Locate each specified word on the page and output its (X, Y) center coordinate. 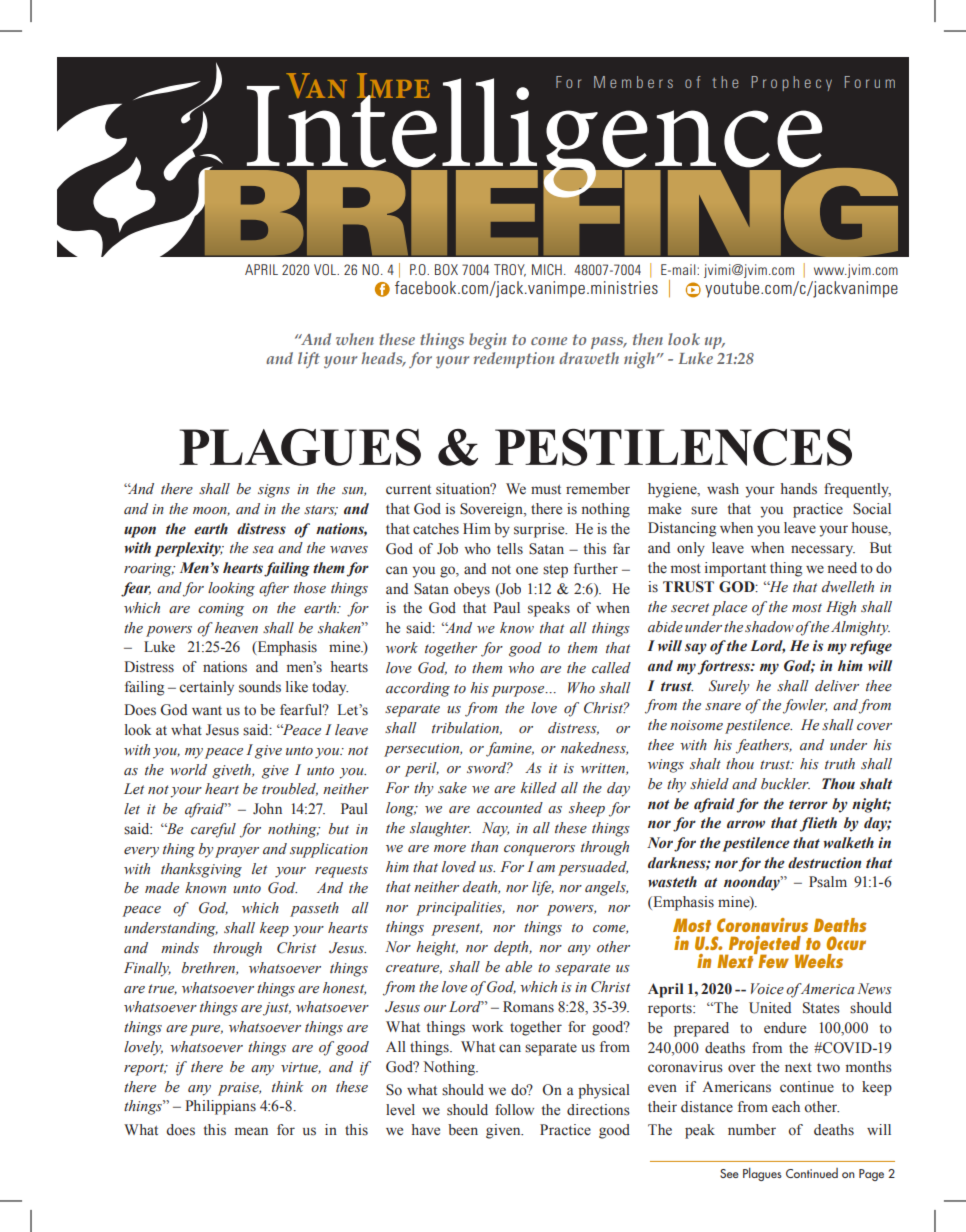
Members (633, 82)
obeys (472, 590)
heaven (236, 628)
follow (514, 1110)
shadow (769, 627)
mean (251, 1131)
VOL (326, 269)
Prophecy (791, 83)
